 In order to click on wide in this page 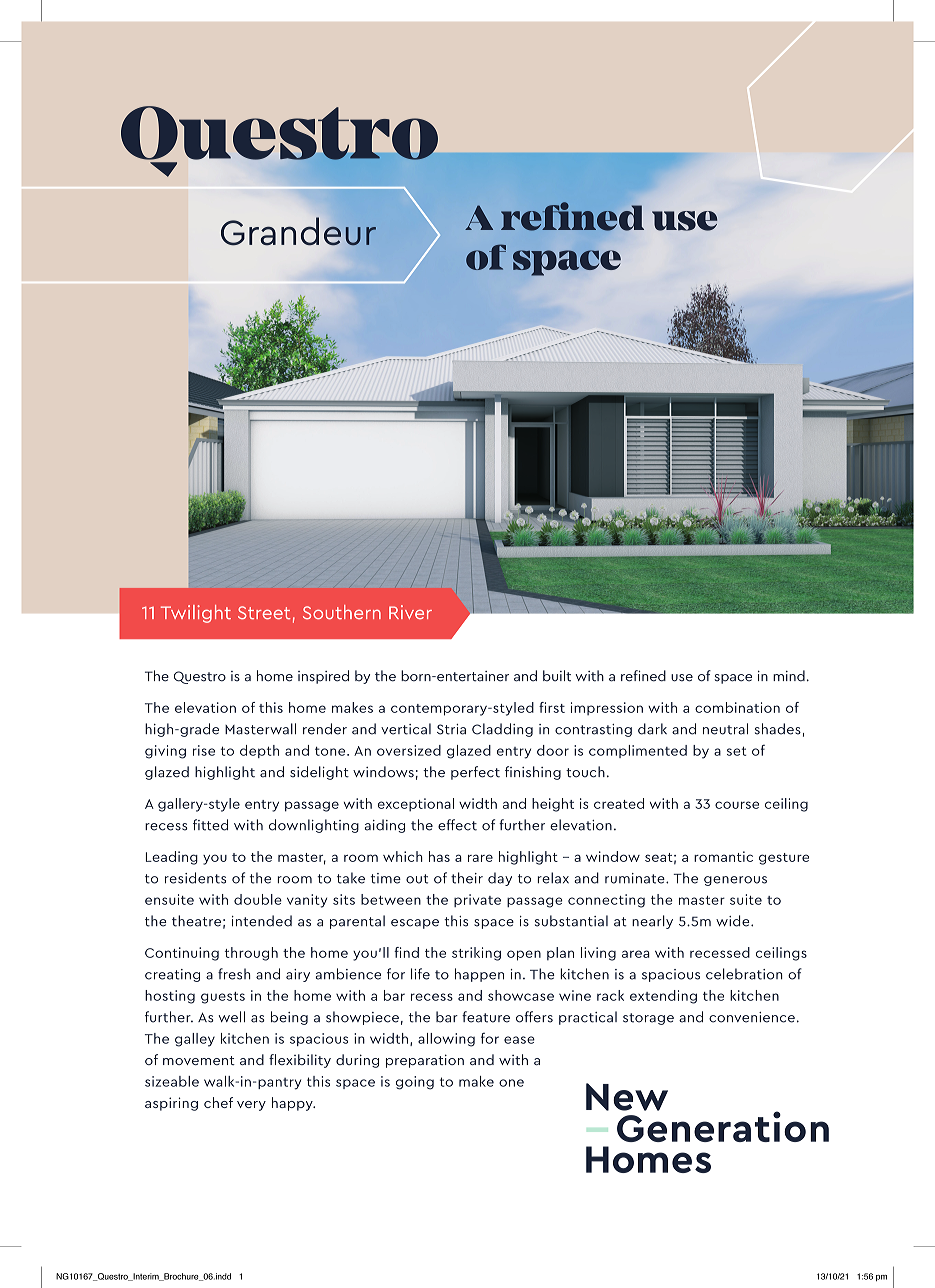, I will do `click(734, 921)`.
